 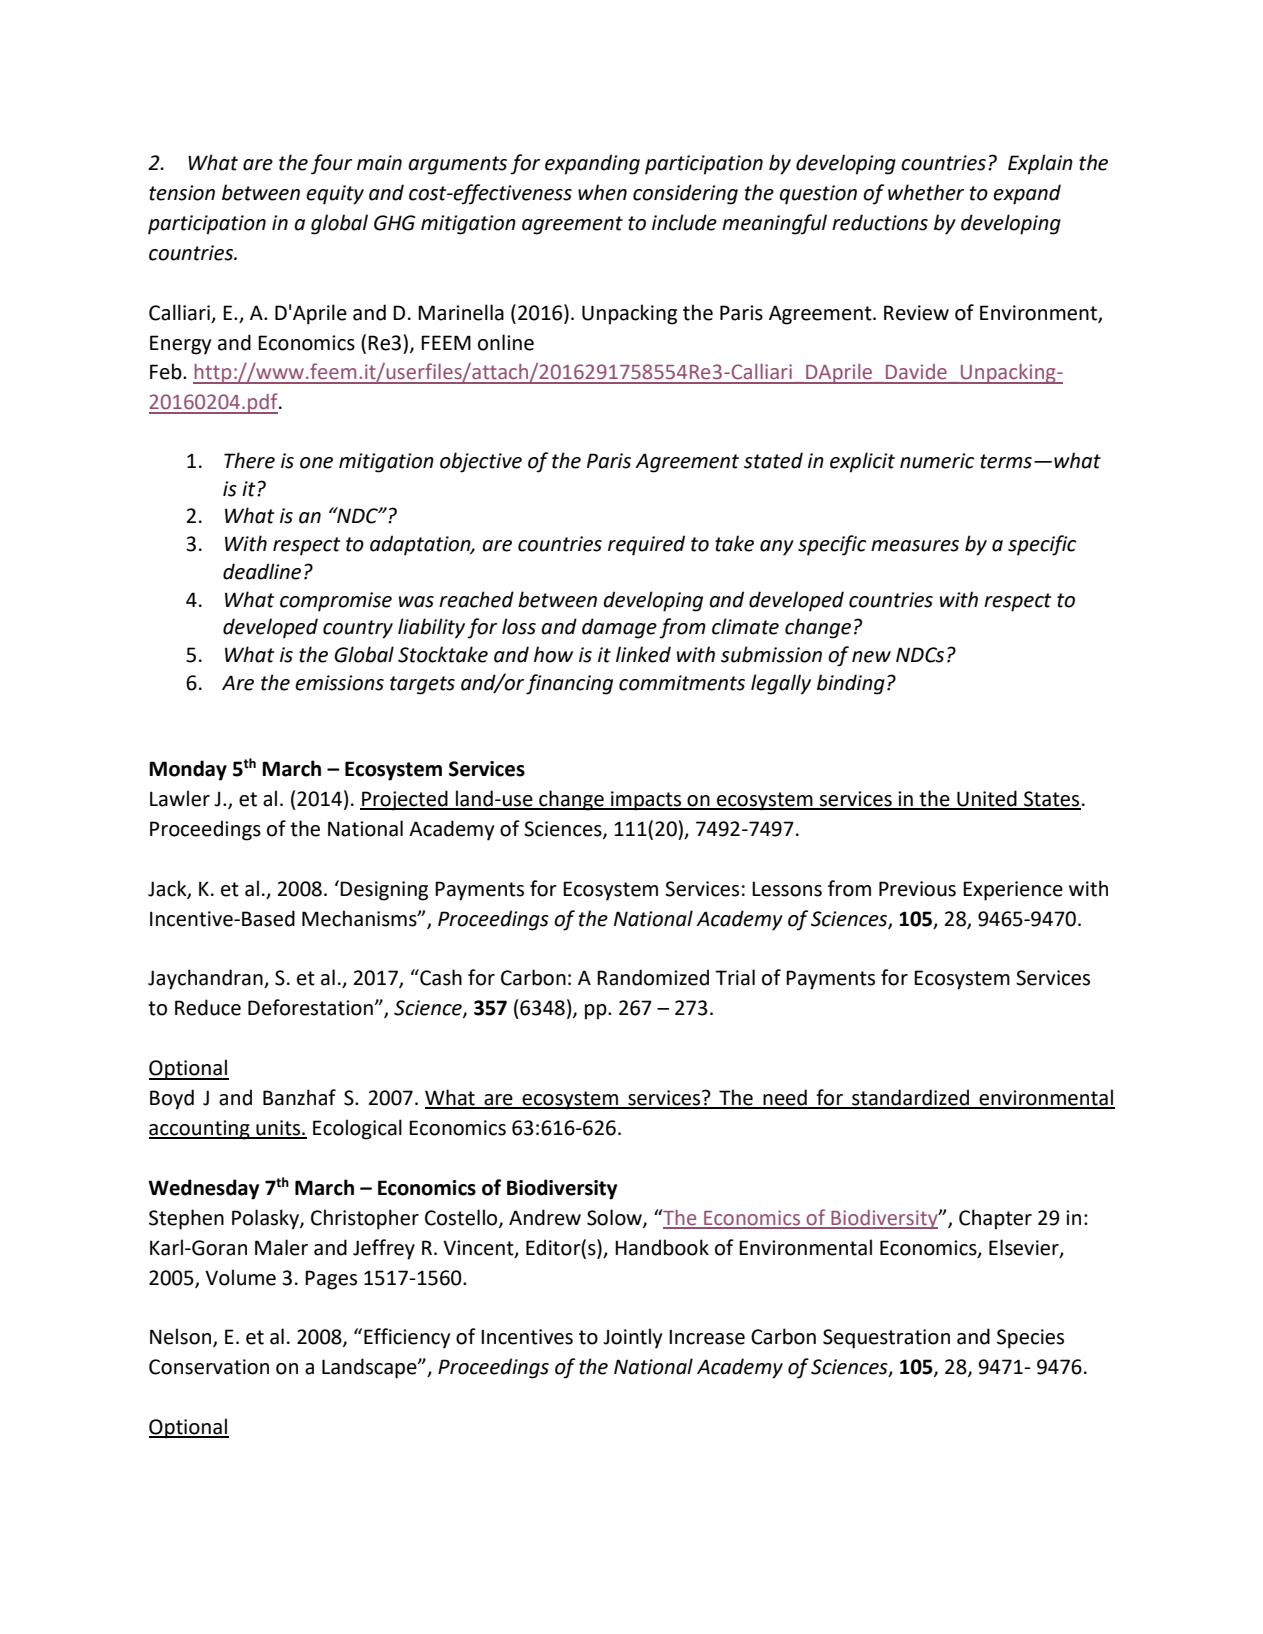 I want to click on standardized, so click(x=910, y=1098).
